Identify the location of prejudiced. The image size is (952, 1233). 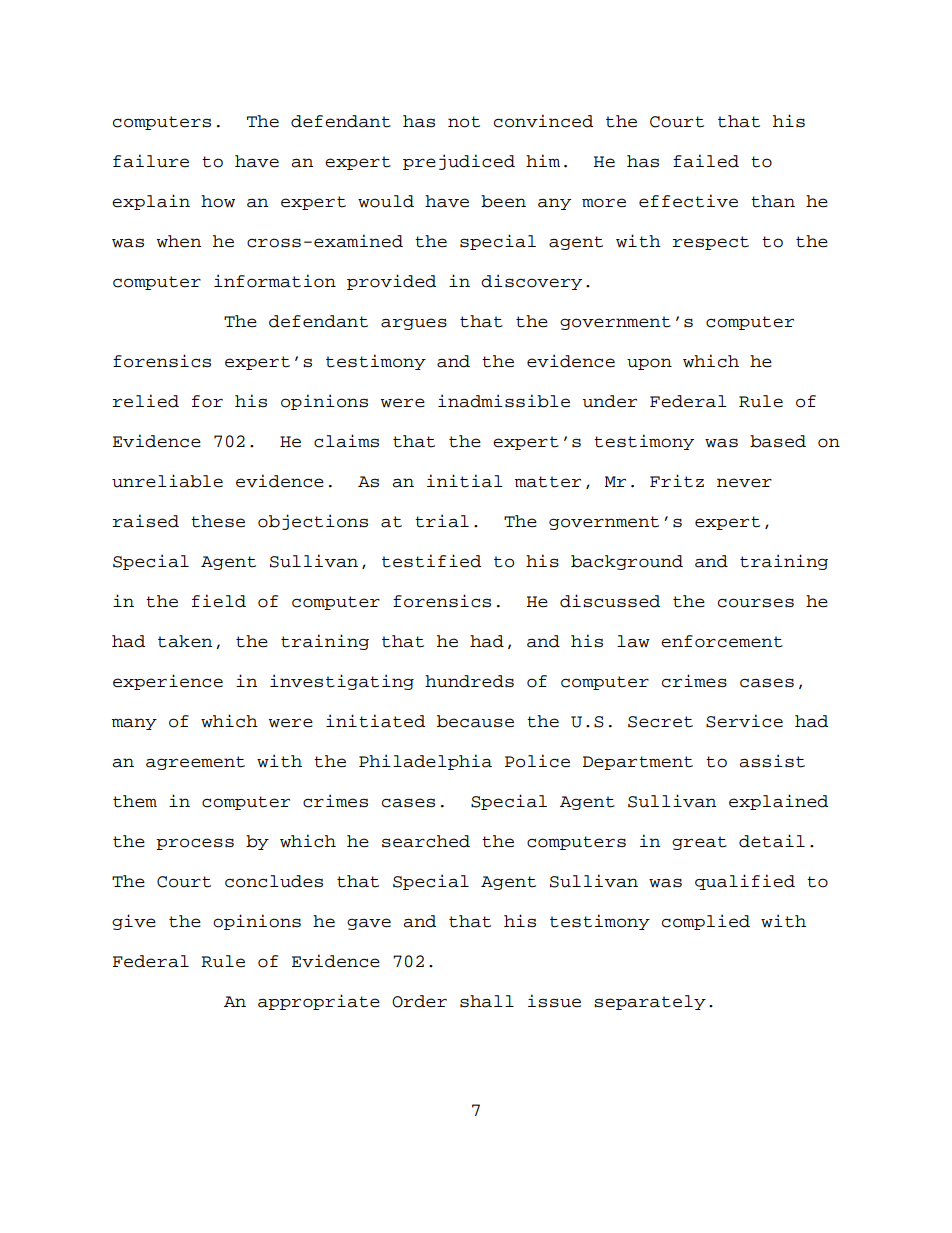
(459, 162).
